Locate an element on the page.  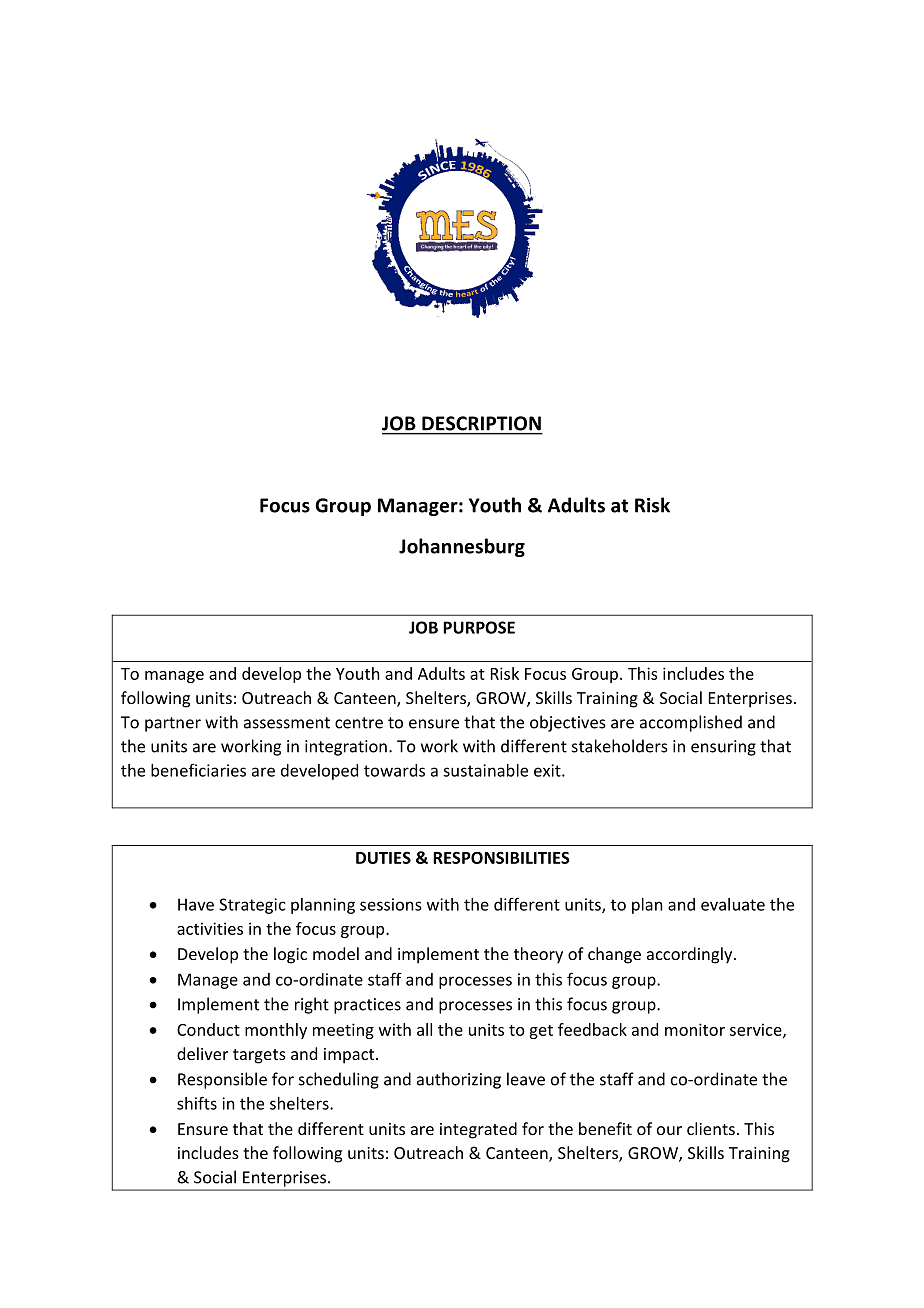
theory is located at coordinates (538, 955).
